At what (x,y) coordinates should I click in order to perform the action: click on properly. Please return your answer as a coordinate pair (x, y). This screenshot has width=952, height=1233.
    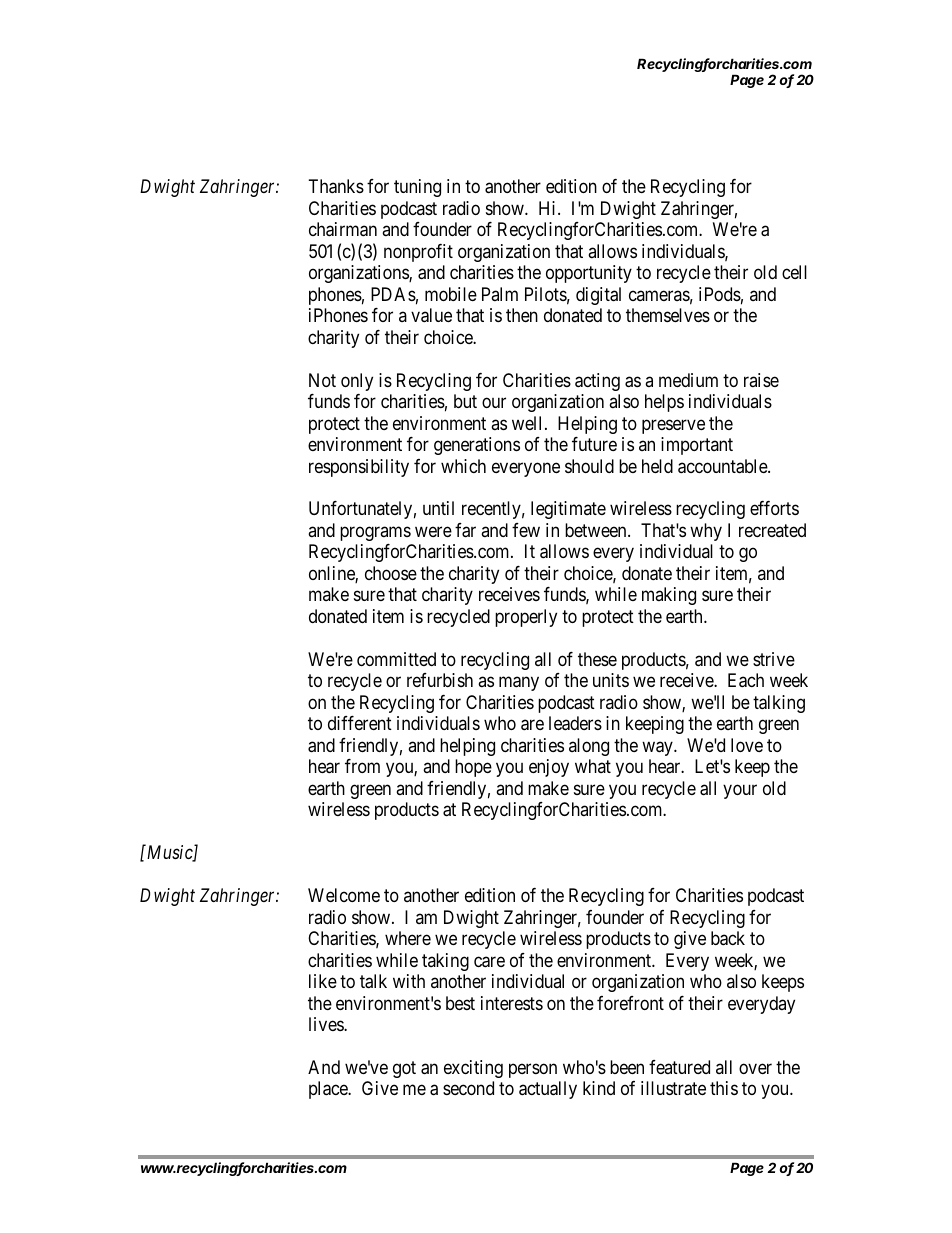
    Looking at the image, I should click on (526, 618).
